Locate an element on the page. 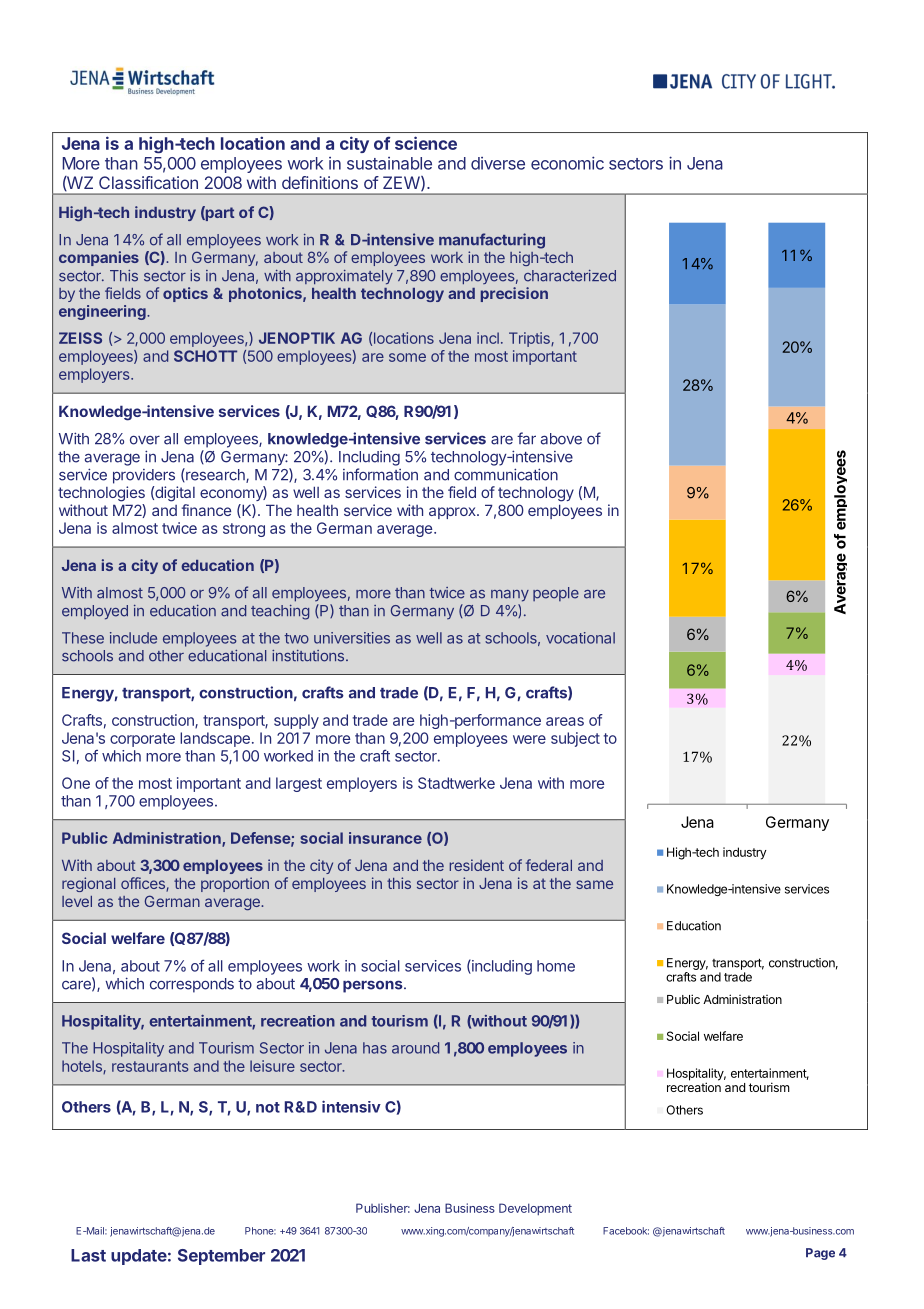 This page has width=924, height=1309. companies is located at coordinates (99, 258).
